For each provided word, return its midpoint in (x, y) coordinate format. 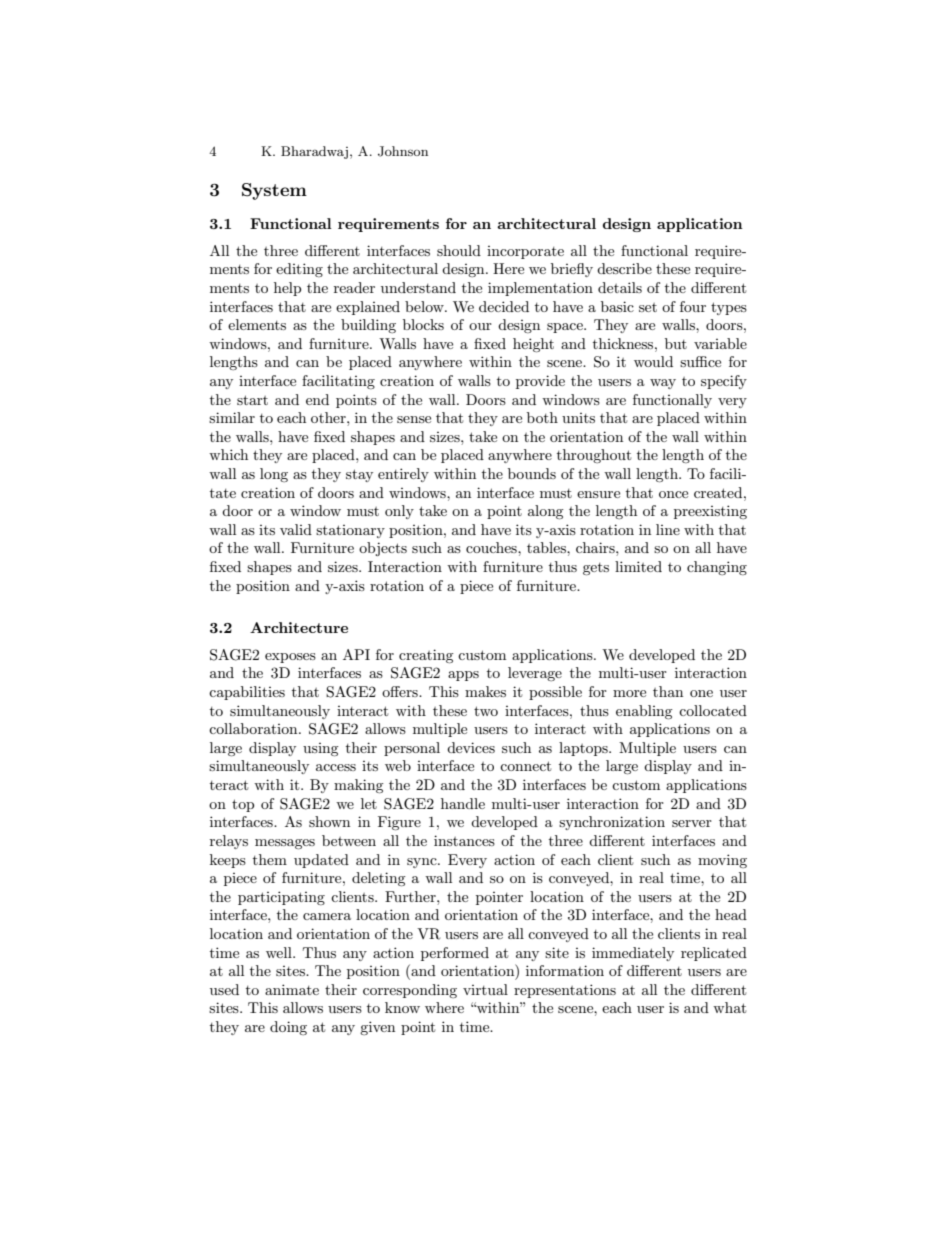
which (228, 454)
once (673, 494)
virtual (485, 989)
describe (624, 268)
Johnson (403, 151)
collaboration (254, 728)
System (274, 191)
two (486, 711)
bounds (532, 473)
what (729, 1007)
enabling (644, 712)
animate (292, 989)
